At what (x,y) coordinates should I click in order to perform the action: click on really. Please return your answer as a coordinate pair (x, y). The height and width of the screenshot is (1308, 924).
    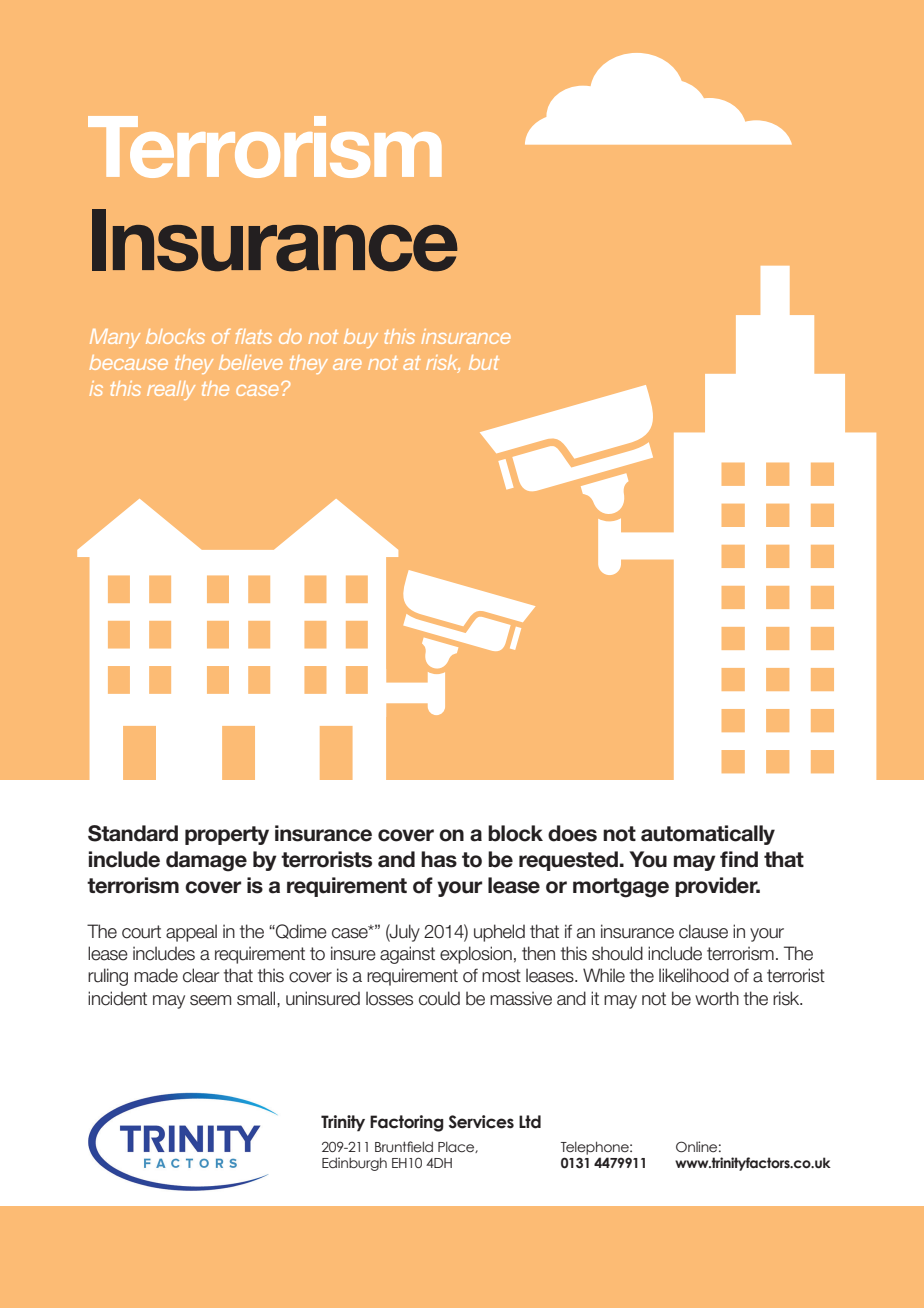
    Looking at the image, I should click on (171, 390).
